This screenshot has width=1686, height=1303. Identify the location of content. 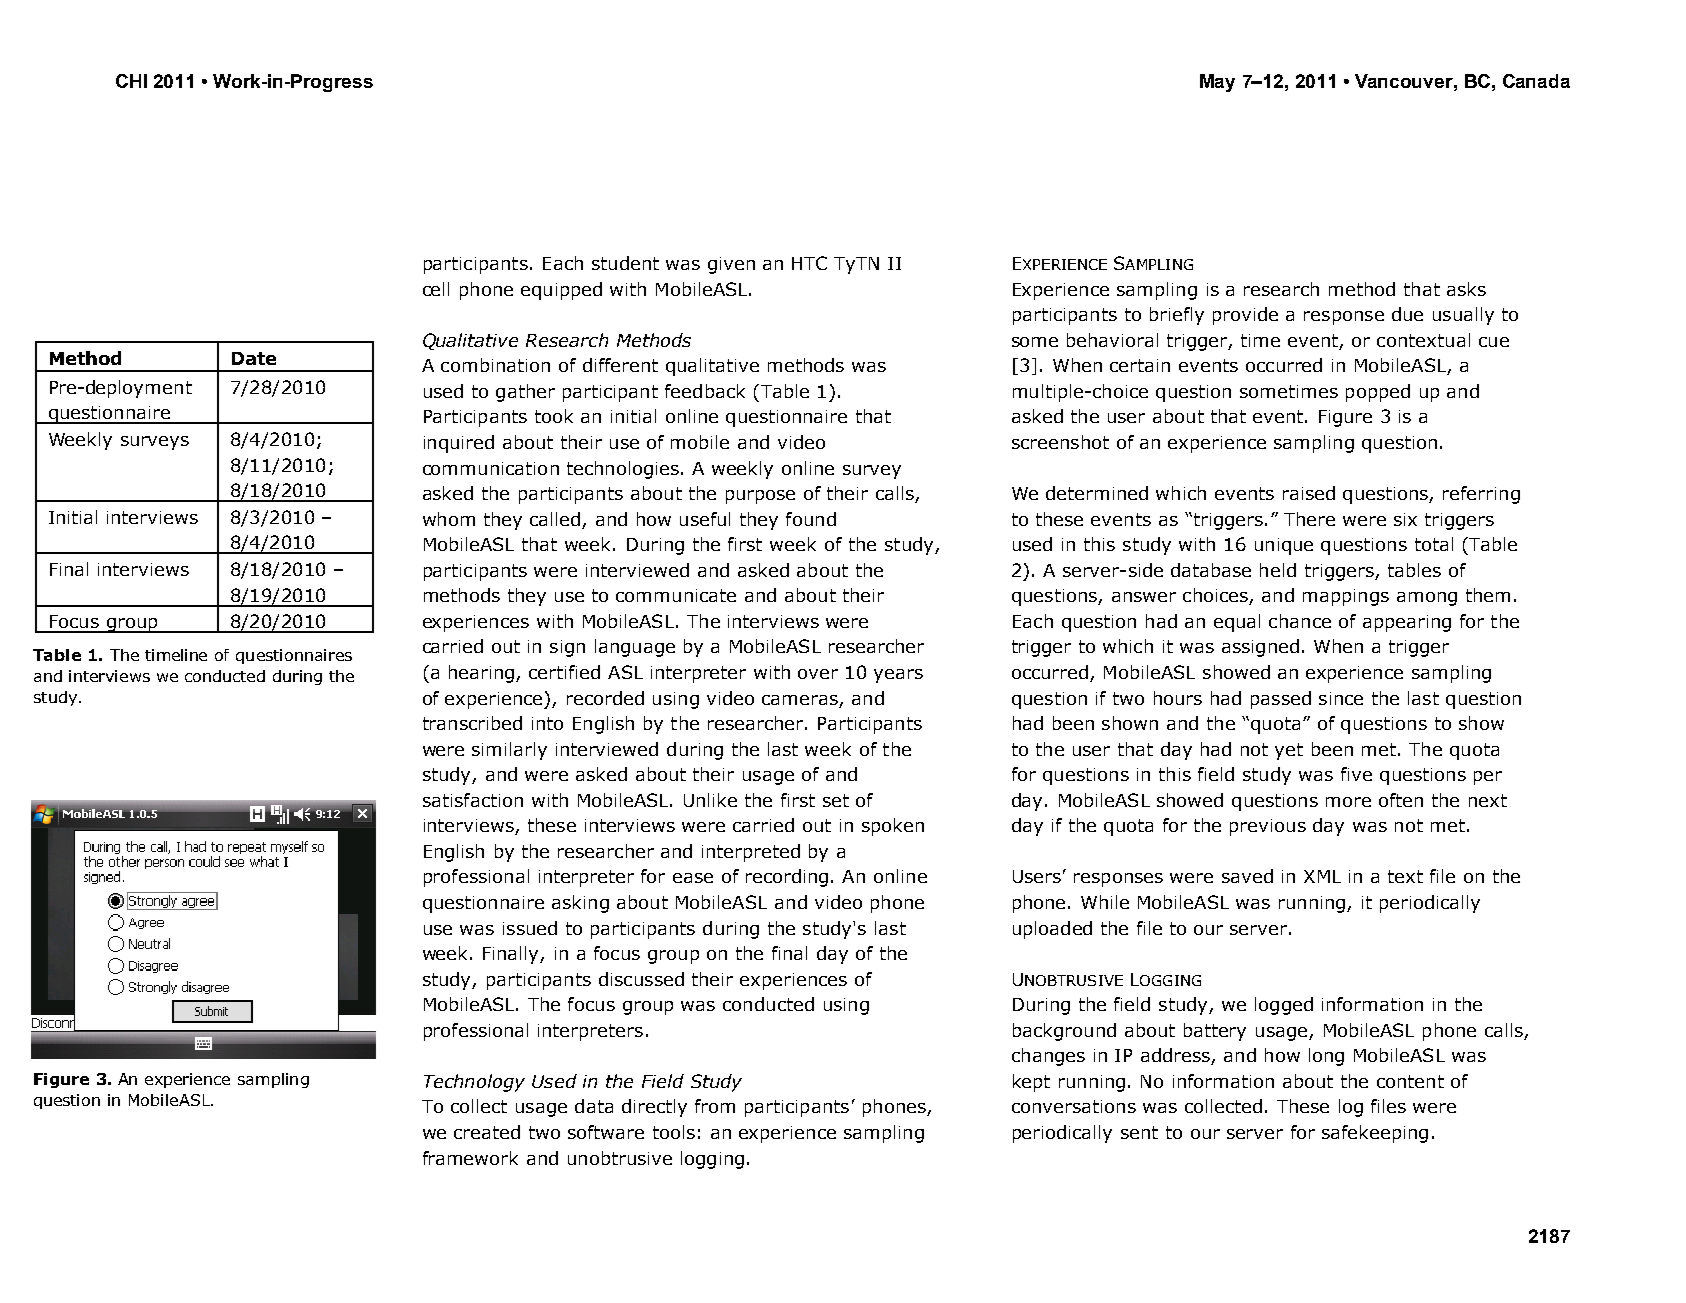
(1410, 1081).
